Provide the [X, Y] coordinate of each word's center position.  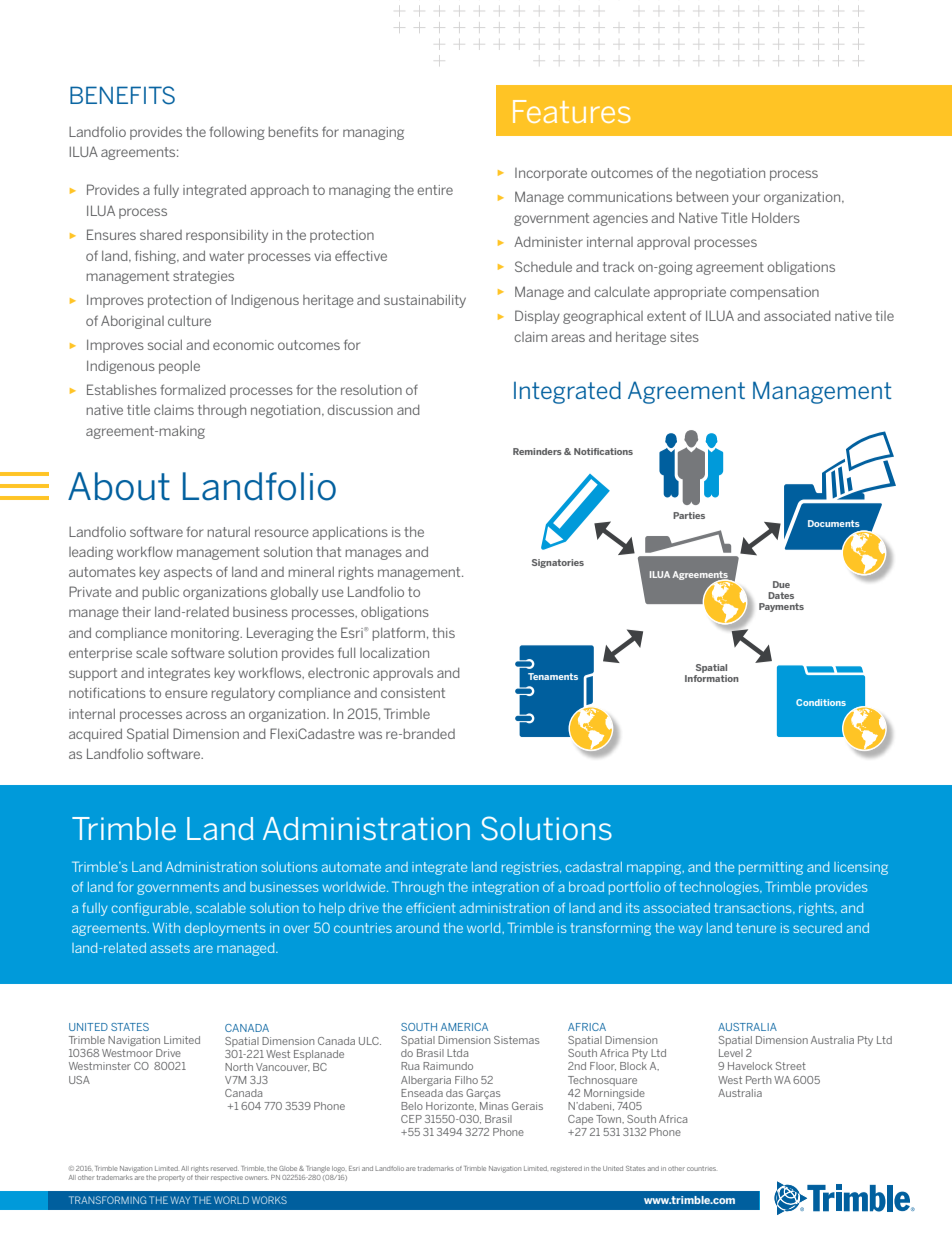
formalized [193, 389]
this [443, 632]
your [746, 199]
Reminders [537, 451]
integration [505, 888]
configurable [151, 909]
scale [152, 653]
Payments [781, 607]
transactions [754, 908]
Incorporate [551, 174]
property [171, 1178]
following [237, 133]
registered [566, 1169]
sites [684, 337]
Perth [758, 1080]
